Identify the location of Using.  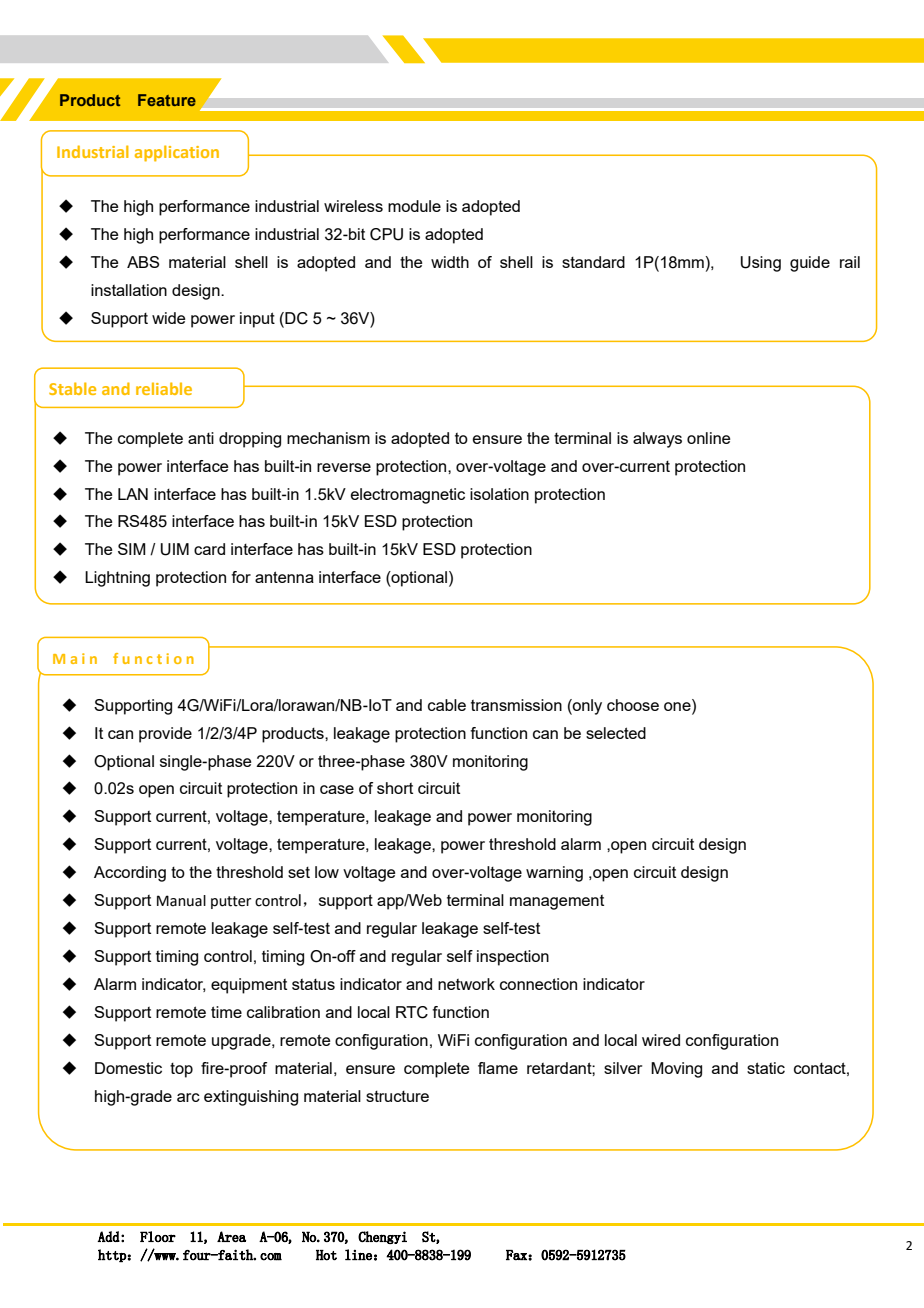
(761, 264).
